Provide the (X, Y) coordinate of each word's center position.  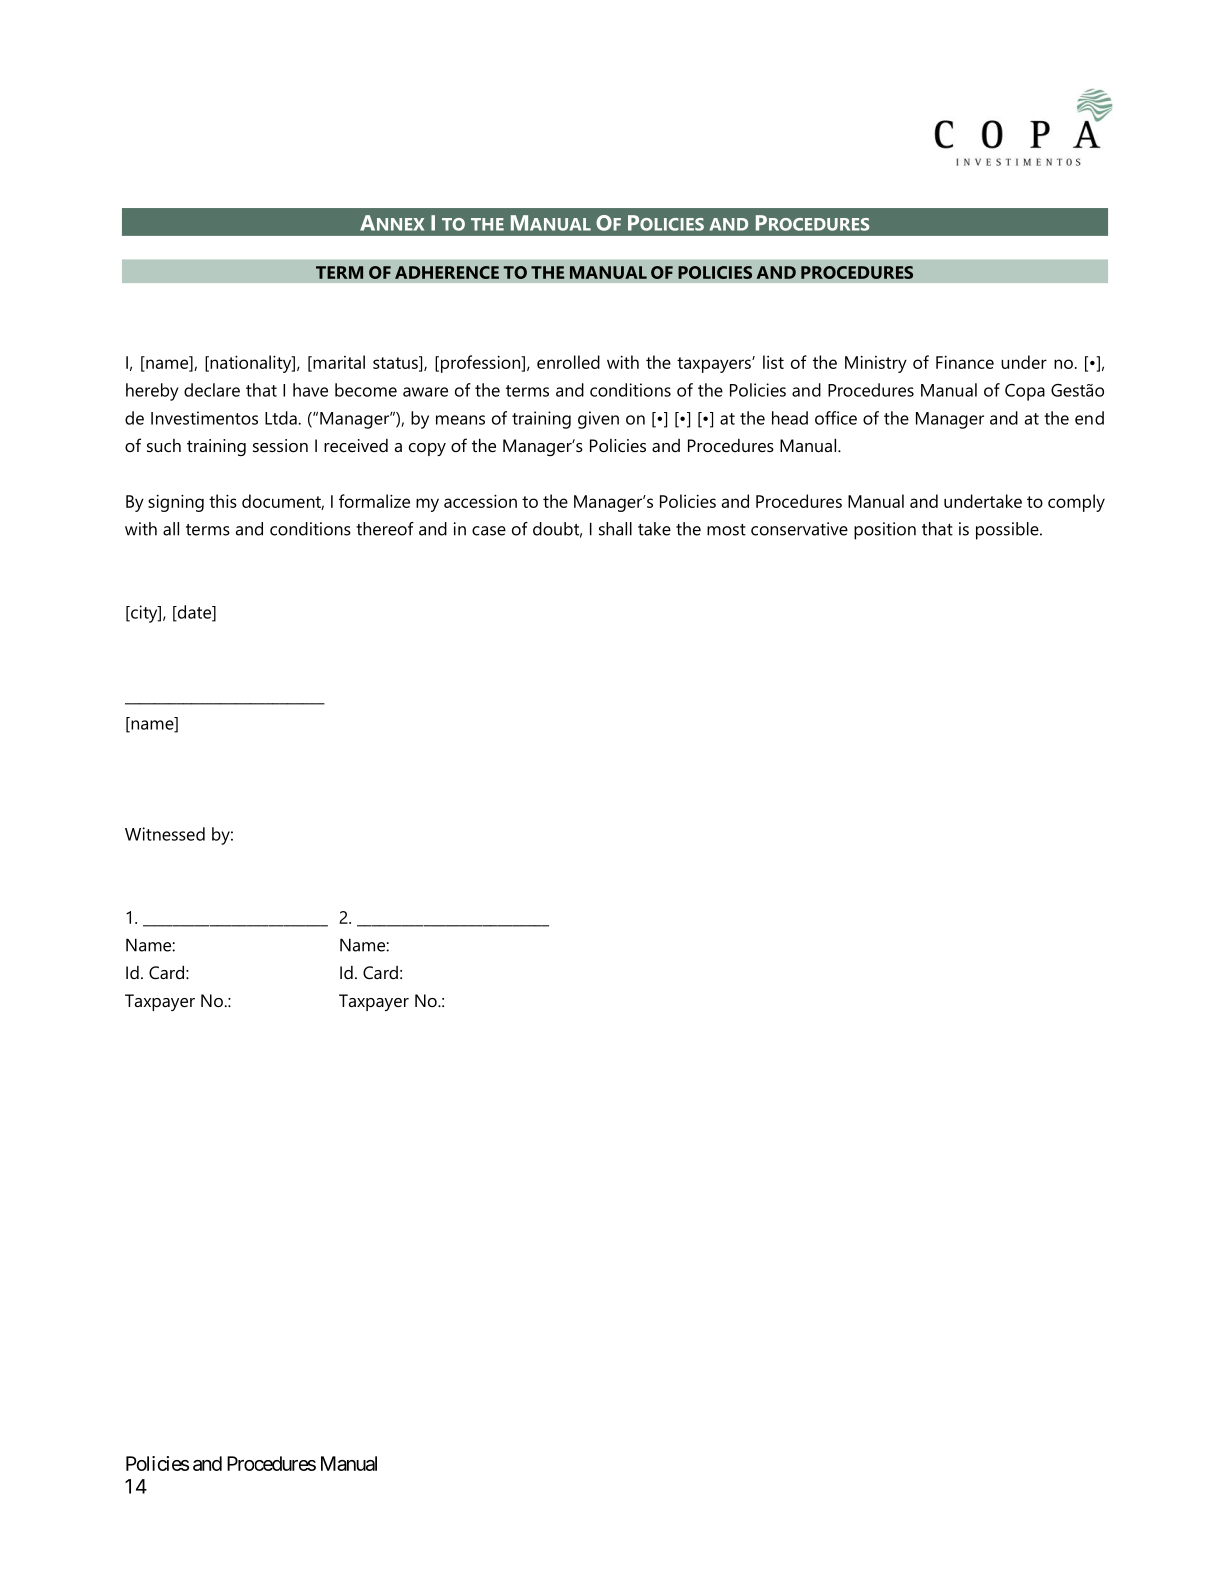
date (194, 613)
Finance (965, 362)
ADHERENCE (447, 272)
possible (1008, 531)
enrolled (568, 362)
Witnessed (165, 834)
